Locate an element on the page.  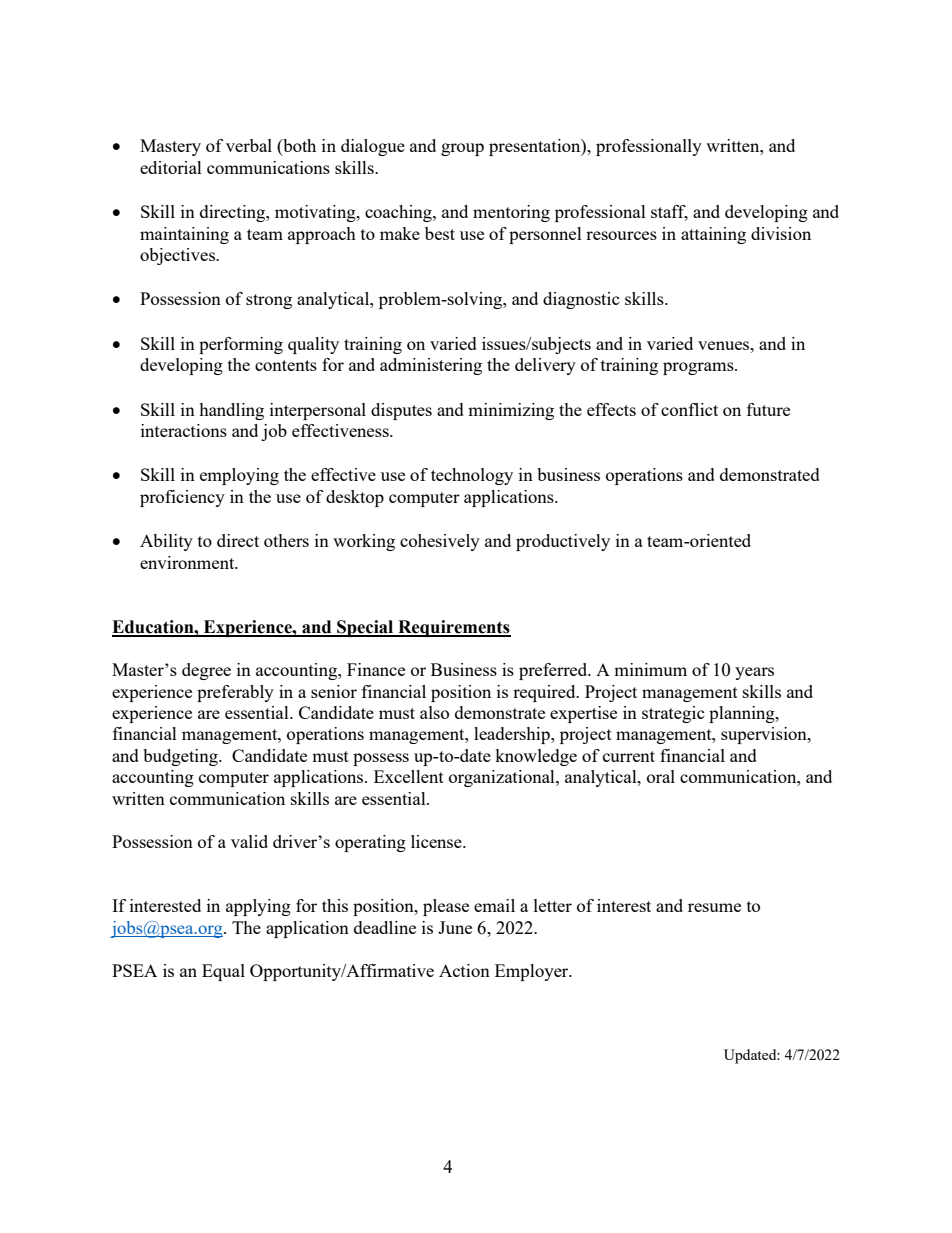
Equal is located at coordinates (223, 972).
